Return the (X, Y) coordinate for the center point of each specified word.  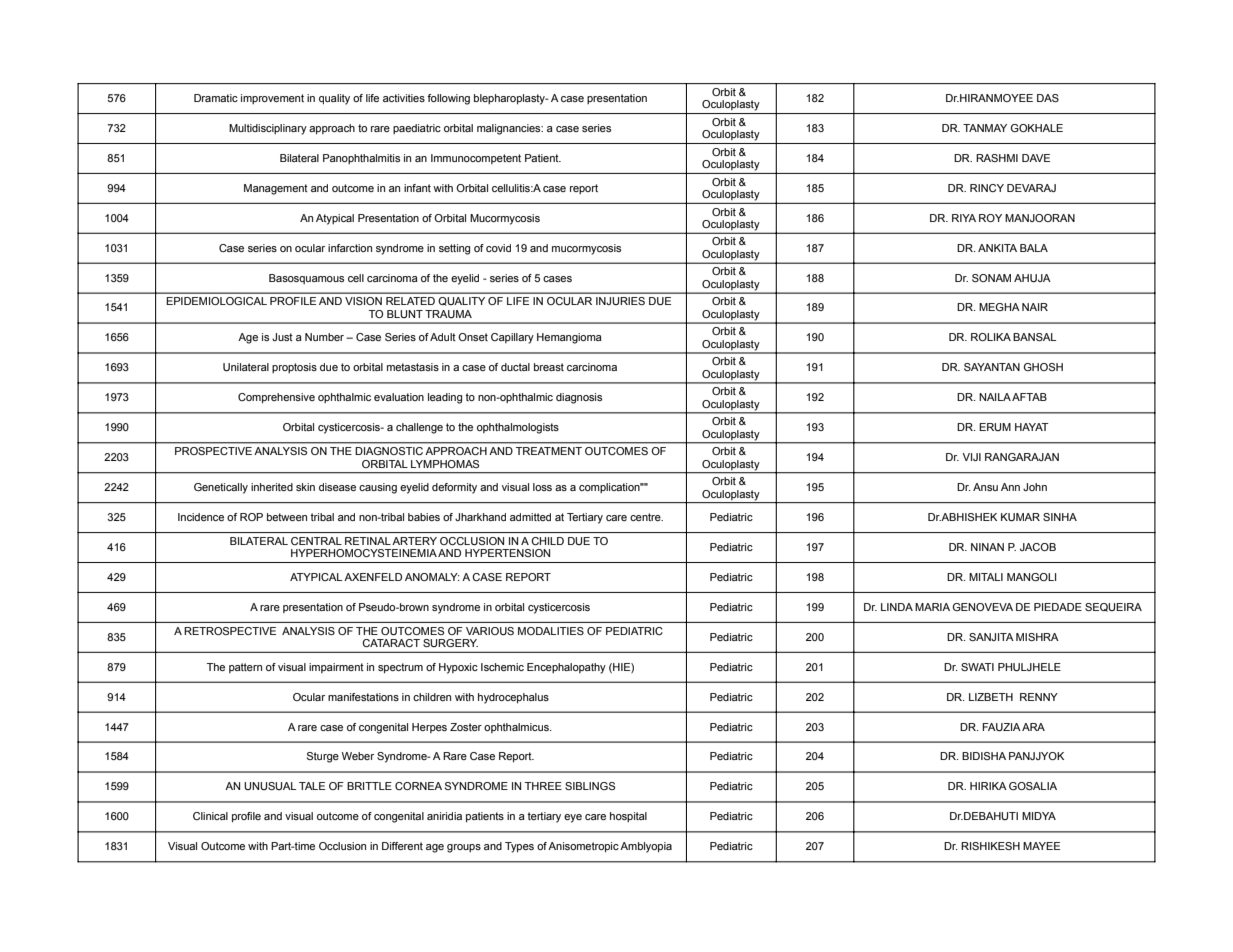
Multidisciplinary (268, 129)
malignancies (510, 129)
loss (542, 487)
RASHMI (997, 158)
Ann (1010, 487)
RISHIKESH (990, 846)
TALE (312, 786)
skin (305, 487)
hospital (628, 817)
